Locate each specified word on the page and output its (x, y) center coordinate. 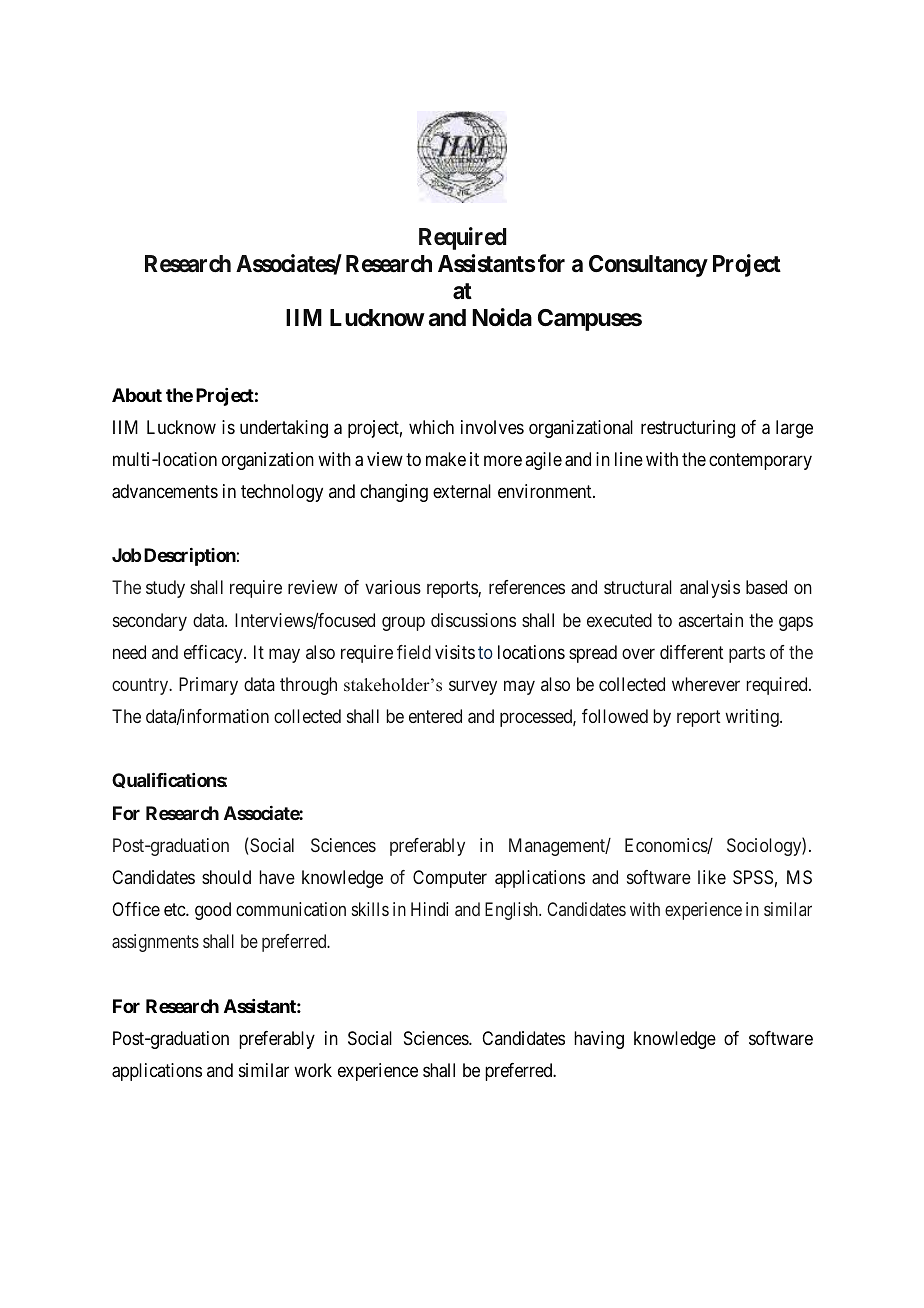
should (226, 877)
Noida (502, 317)
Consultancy (648, 266)
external (462, 491)
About (137, 395)
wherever (706, 684)
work (313, 1070)
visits (455, 652)
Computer (450, 879)
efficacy (214, 654)
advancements (165, 491)
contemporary (760, 461)
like (712, 877)
